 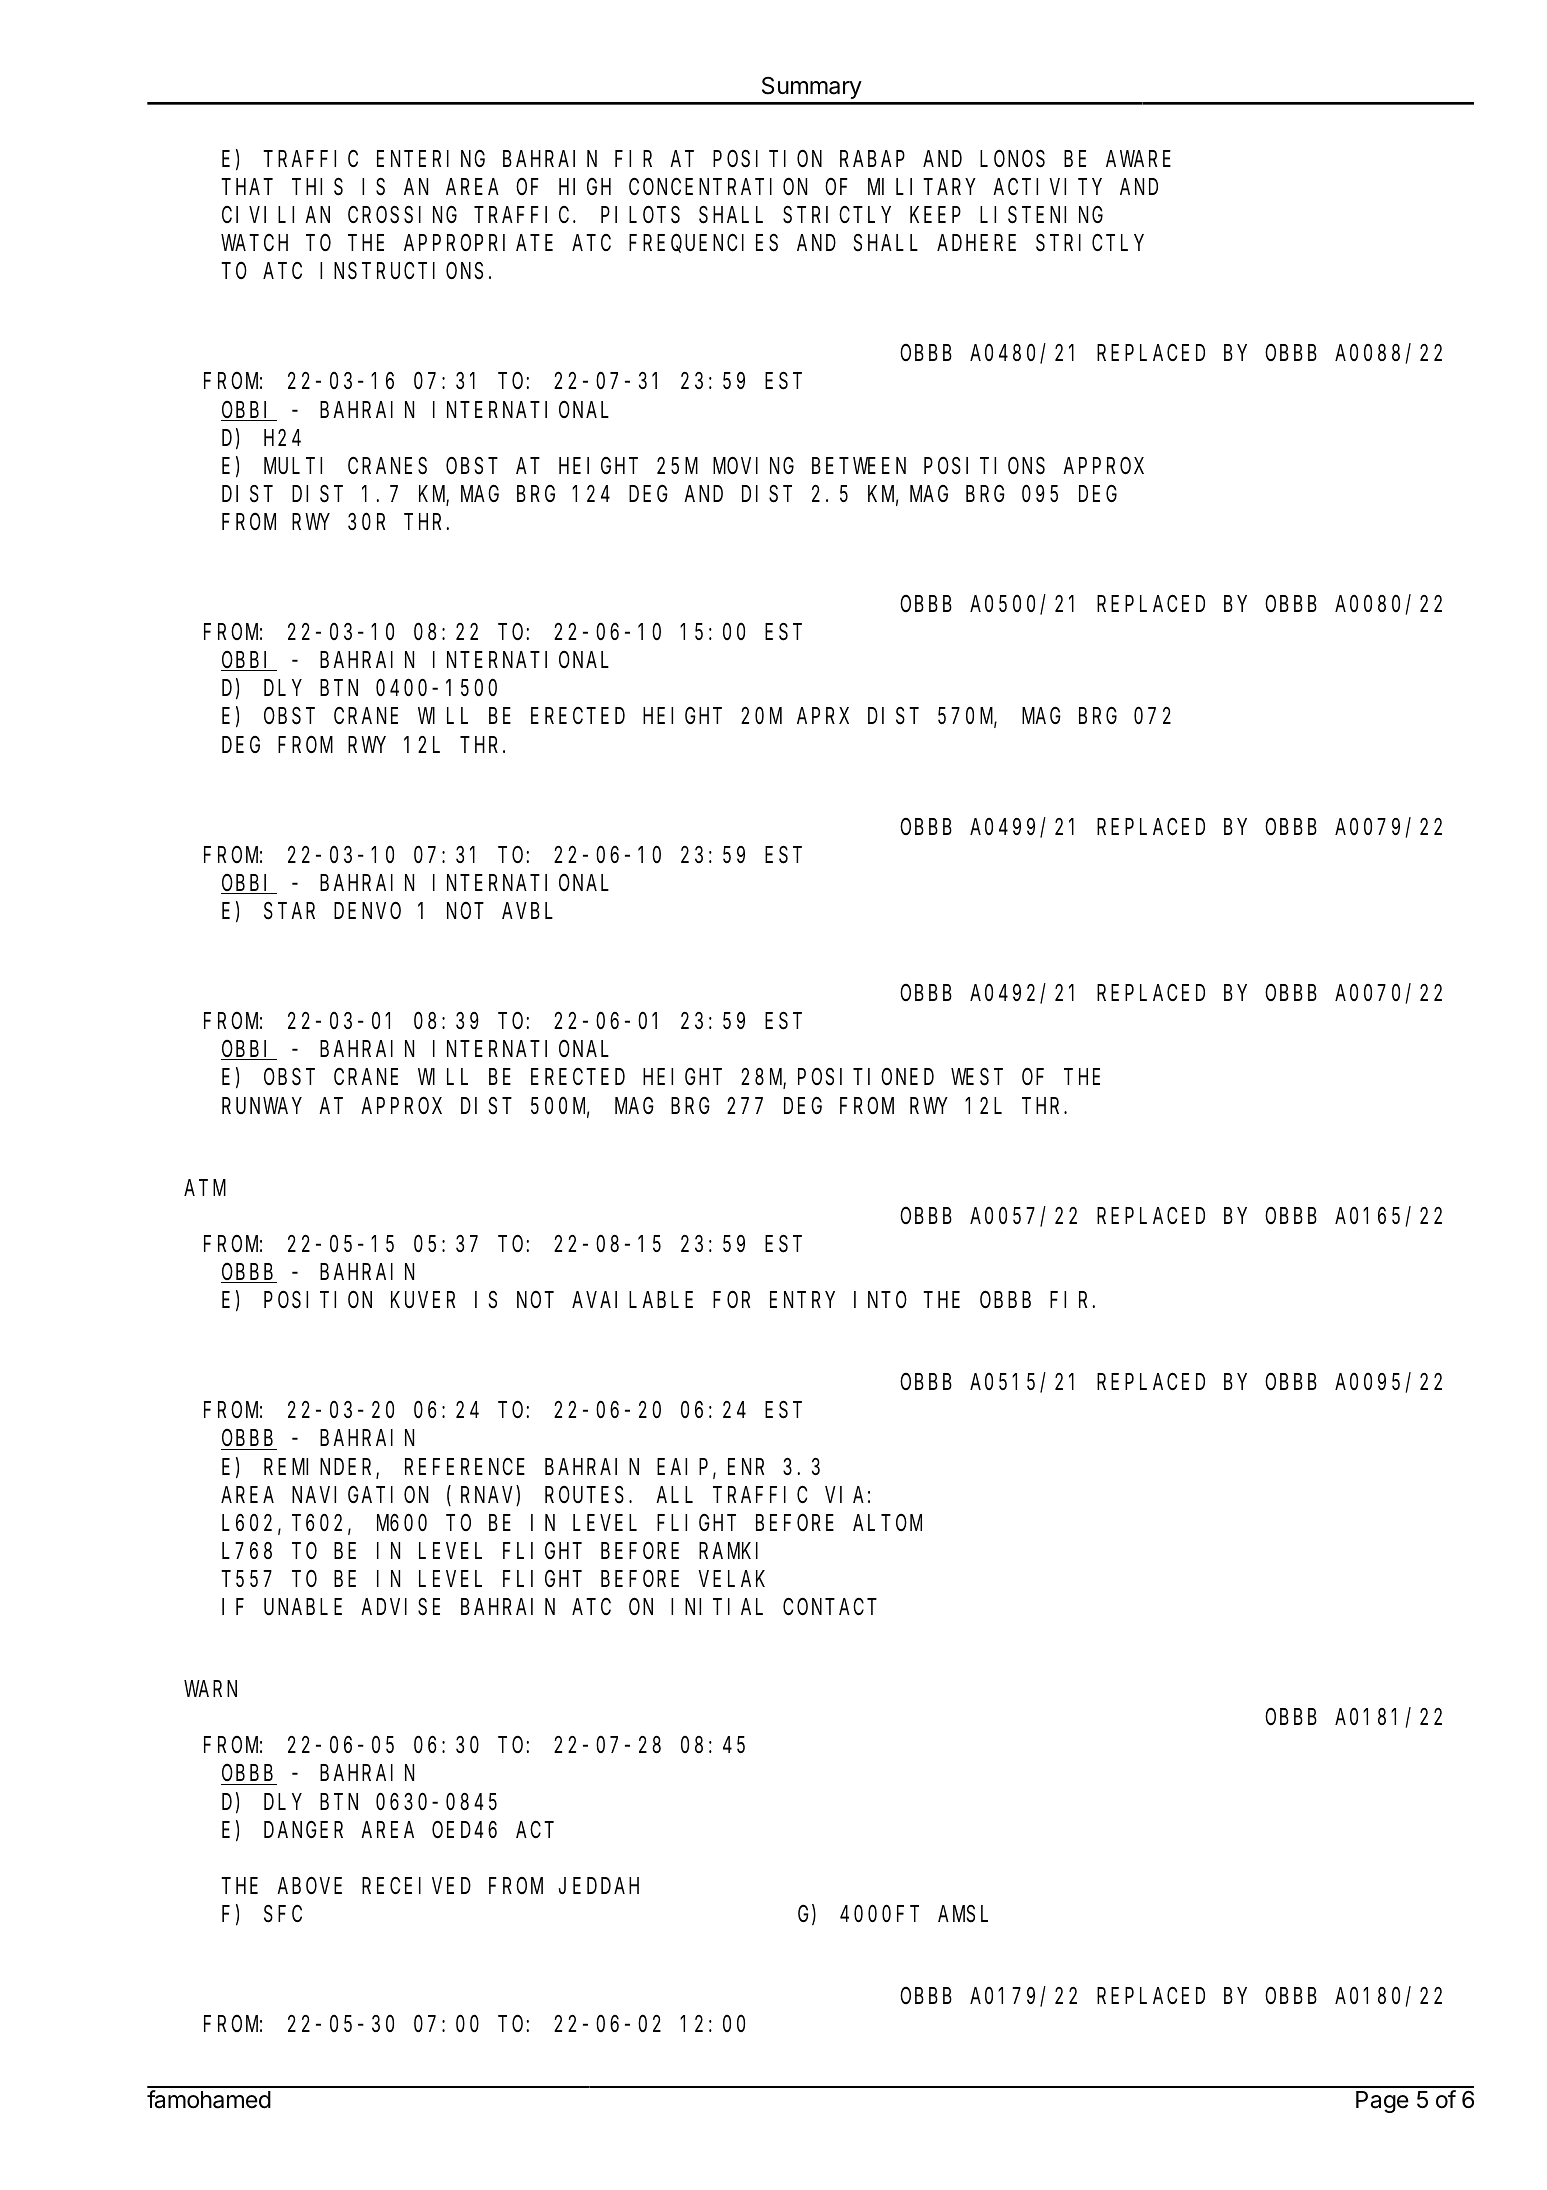 What do you see at coordinates (812, 87) in the screenshot?
I see `Summary` at bounding box center [812, 87].
